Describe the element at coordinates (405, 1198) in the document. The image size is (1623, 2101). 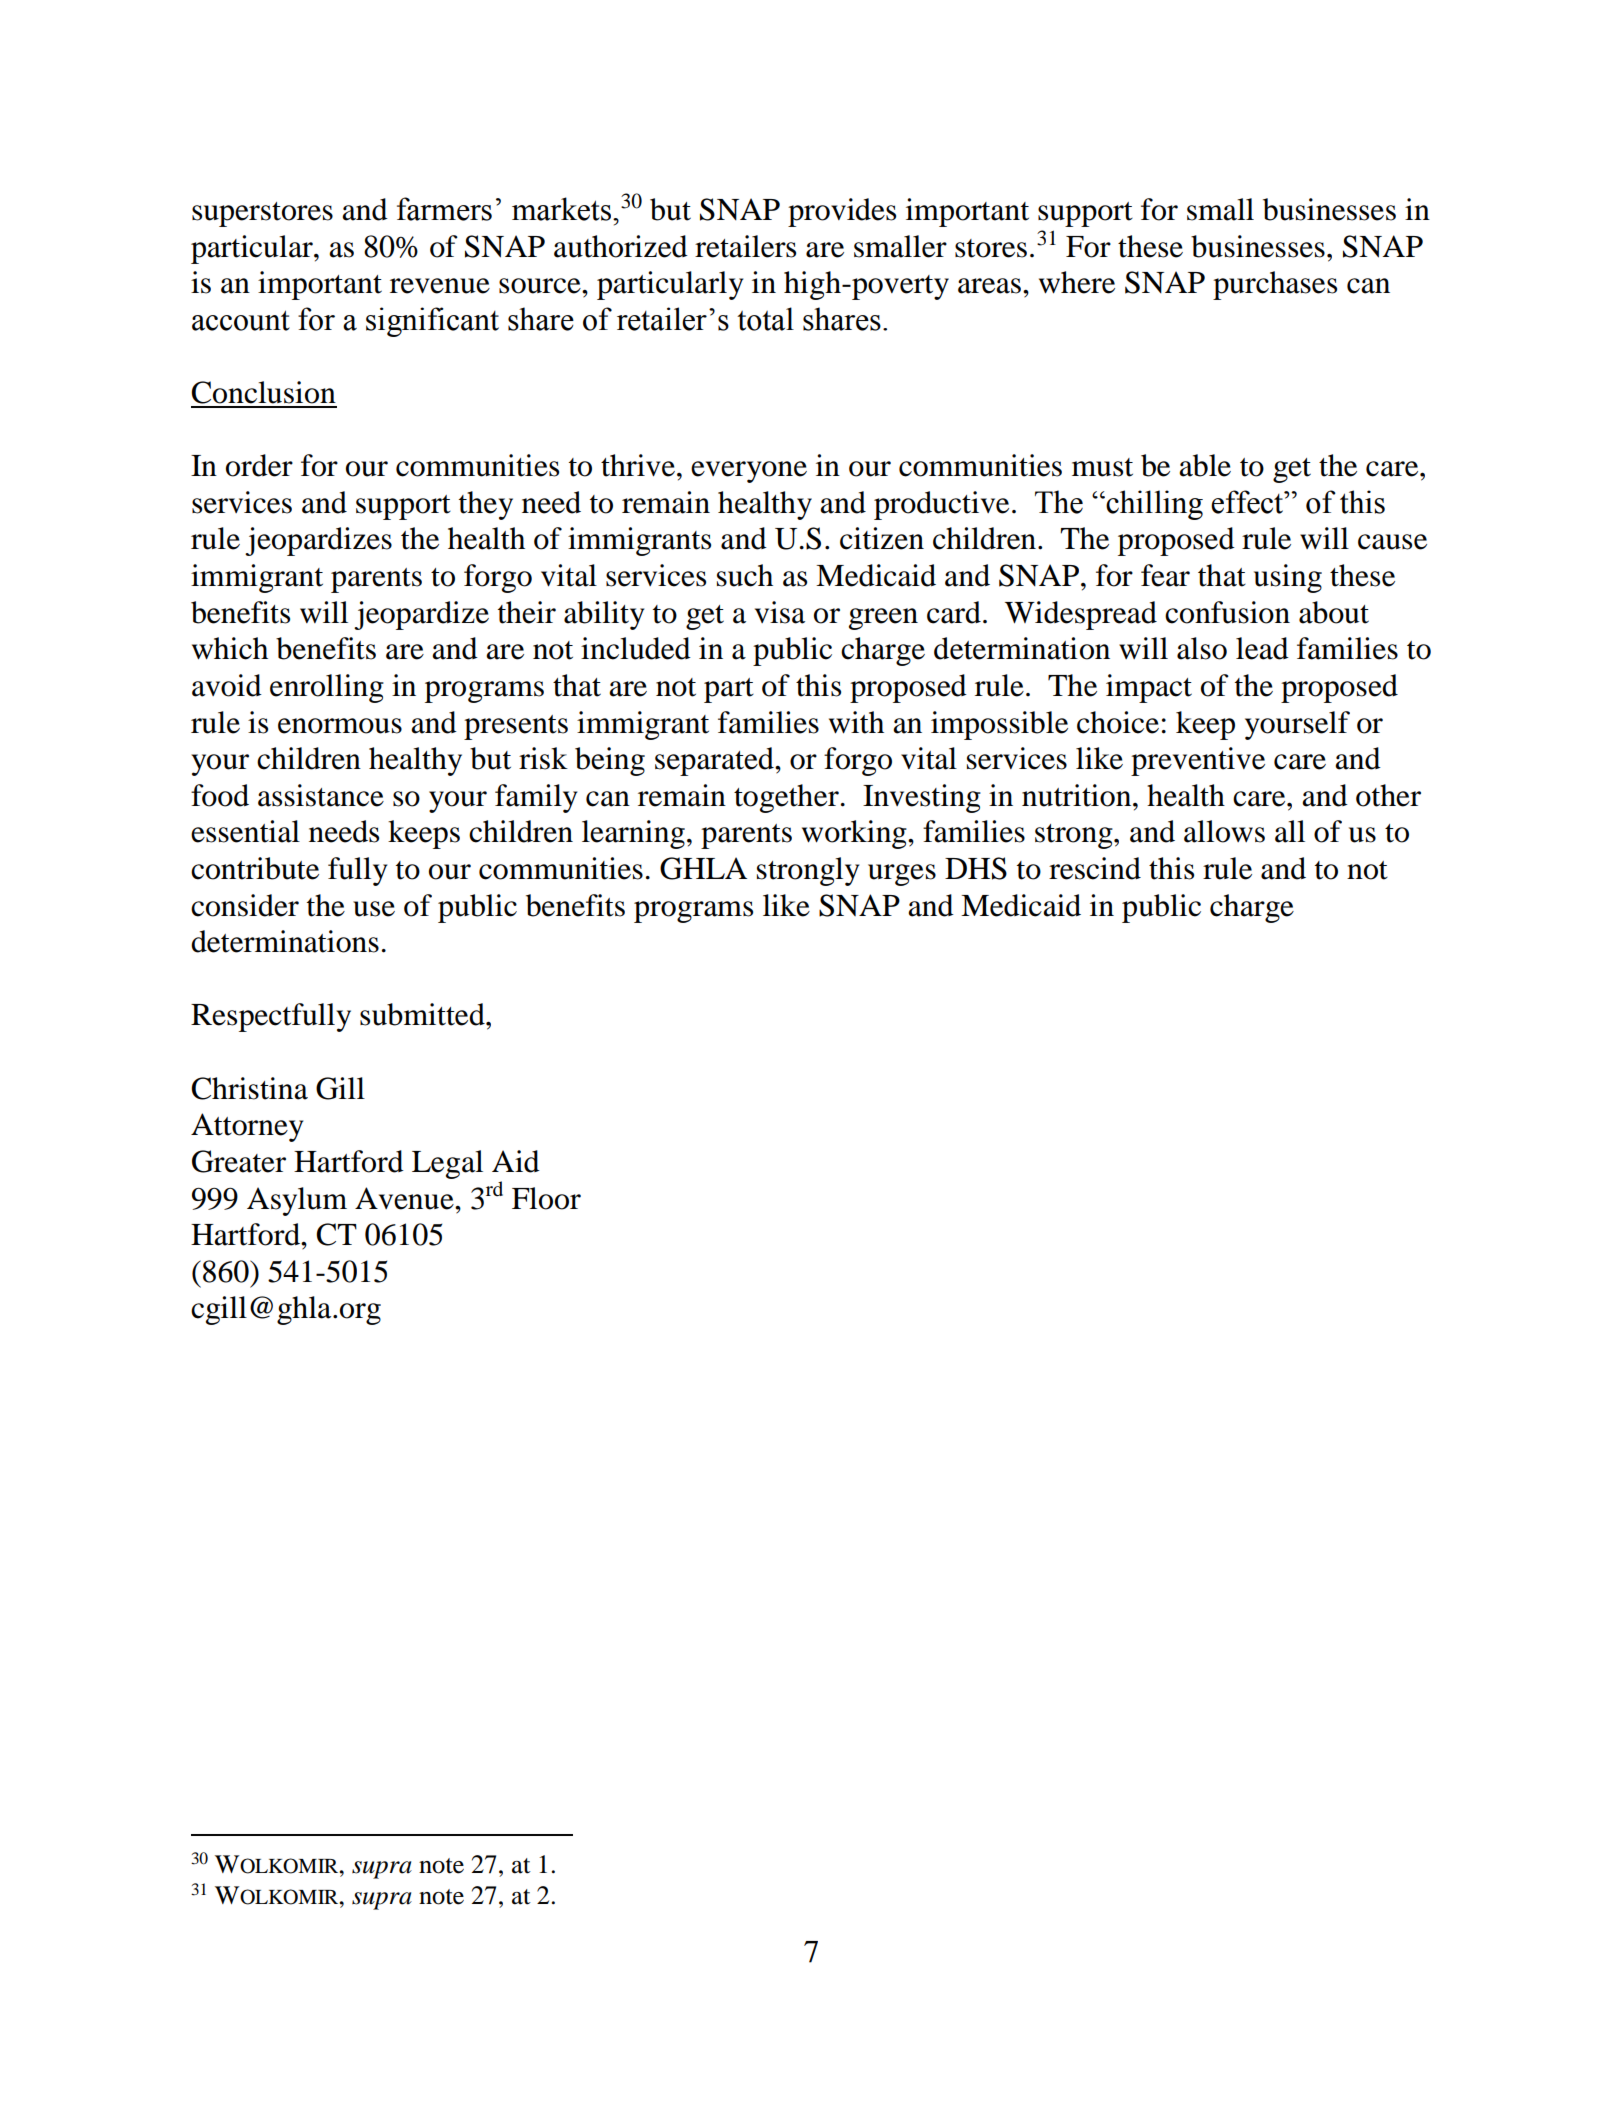
I see `Avenue` at that location.
